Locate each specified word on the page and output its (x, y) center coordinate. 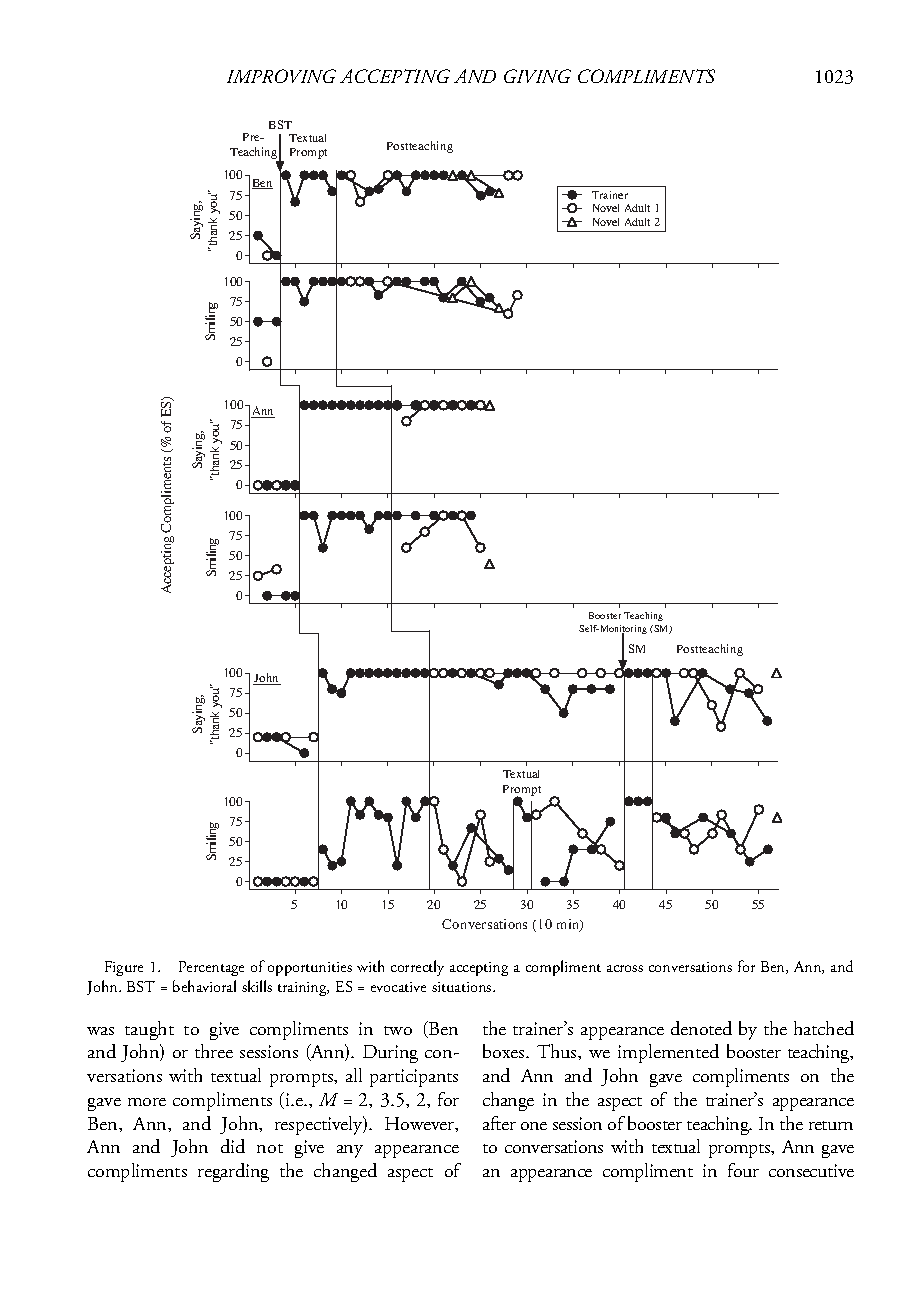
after (499, 1123)
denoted (701, 1028)
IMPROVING (281, 76)
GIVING (537, 76)
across (625, 968)
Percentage (211, 968)
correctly (417, 968)
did (233, 1146)
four (743, 1170)
